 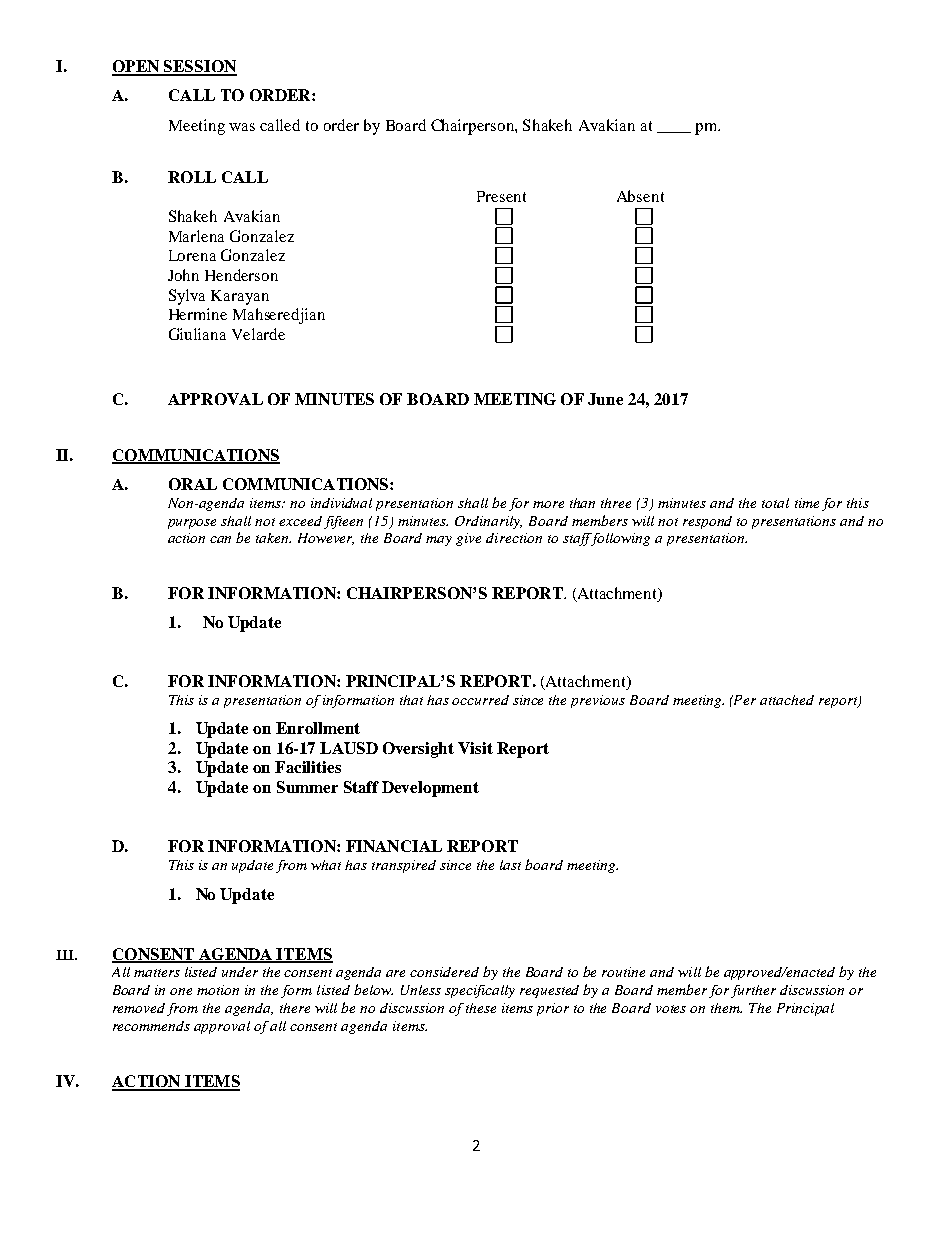 I want to click on OPEN, so click(x=137, y=67).
